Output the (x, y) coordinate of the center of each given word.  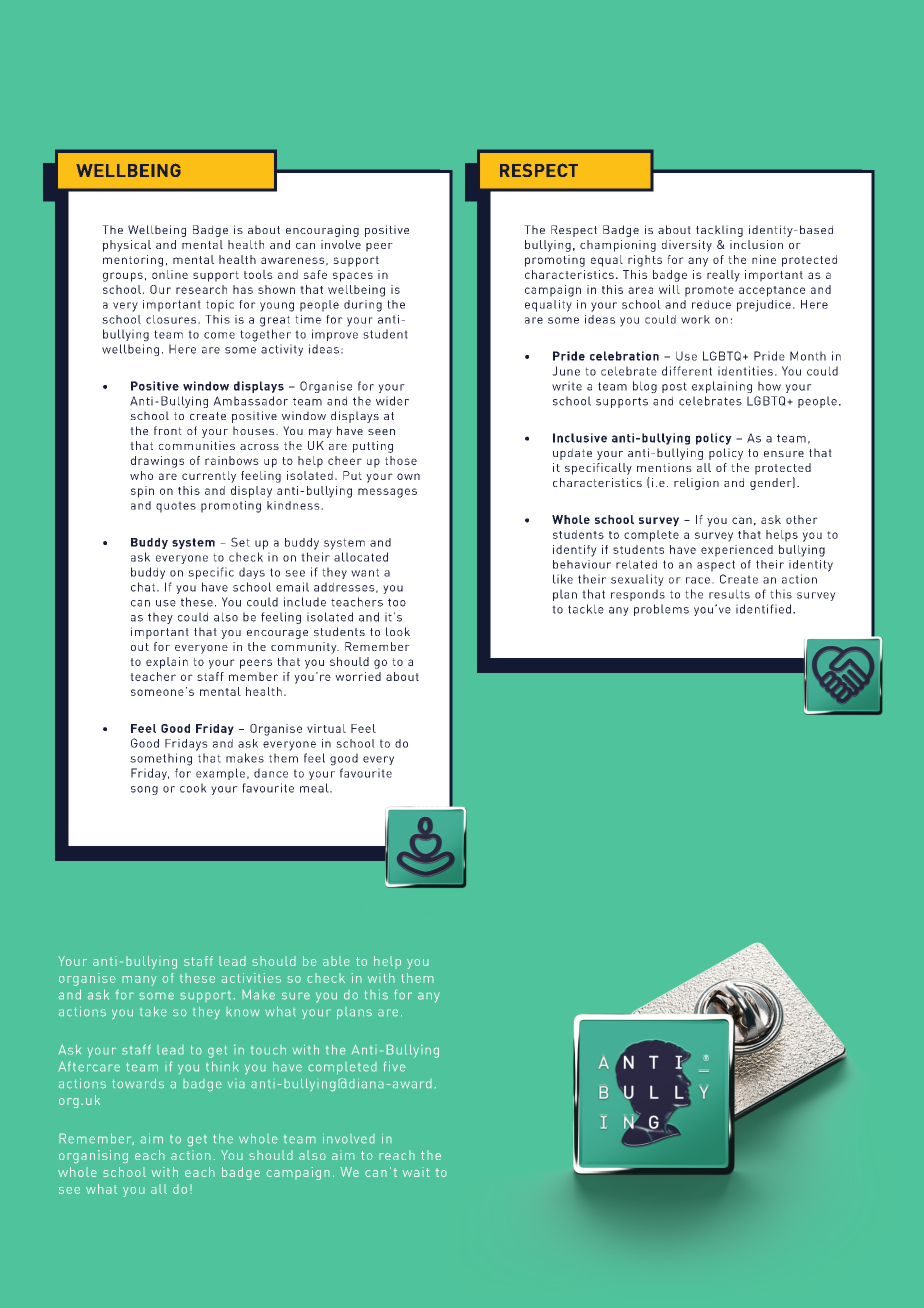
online (170, 274)
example (220, 774)
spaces (353, 277)
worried (358, 676)
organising (93, 1157)
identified (763, 609)
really (723, 276)
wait (416, 1172)
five (395, 1066)
